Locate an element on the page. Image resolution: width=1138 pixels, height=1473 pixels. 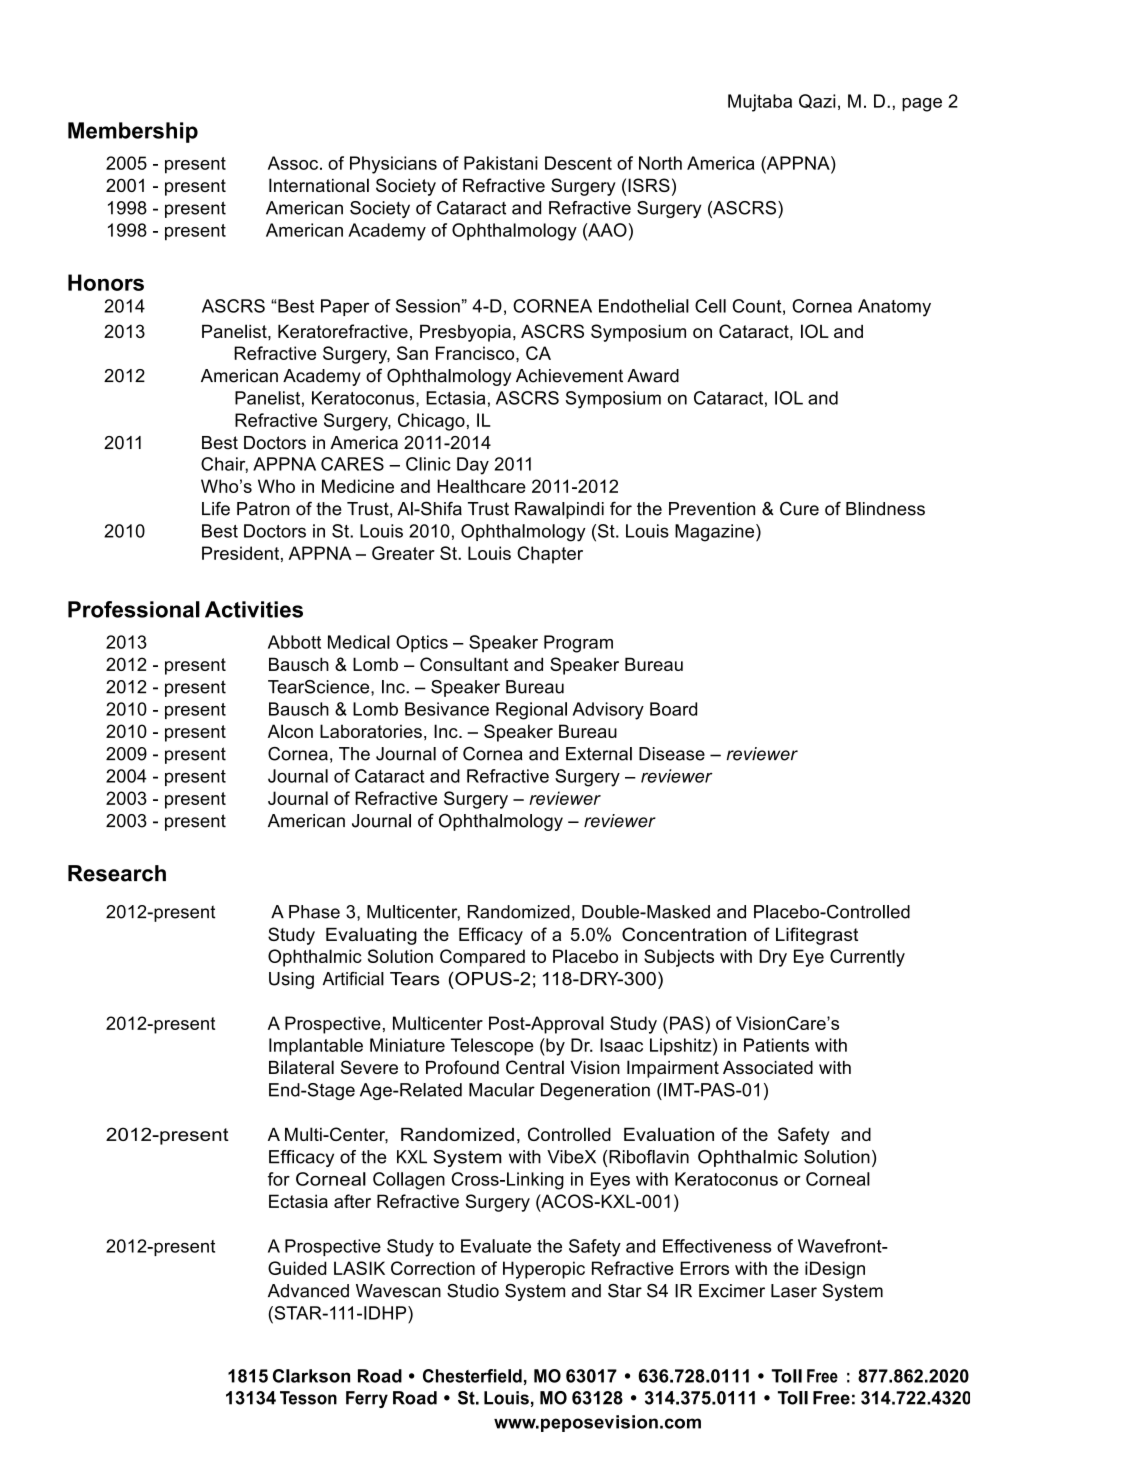
Anatomy is located at coordinates (894, 308).
